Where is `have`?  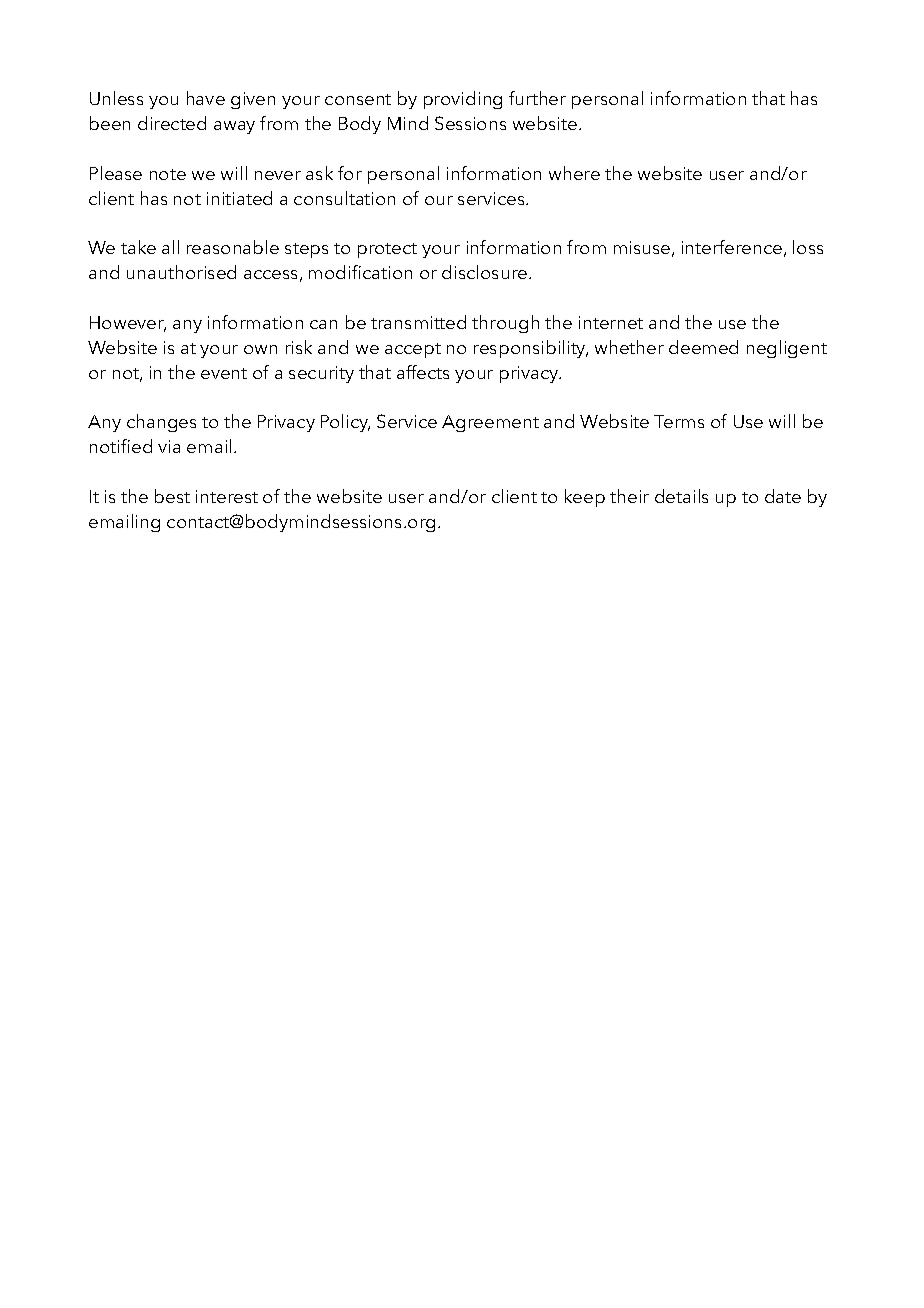
have is located at coordinates (206, 98).
